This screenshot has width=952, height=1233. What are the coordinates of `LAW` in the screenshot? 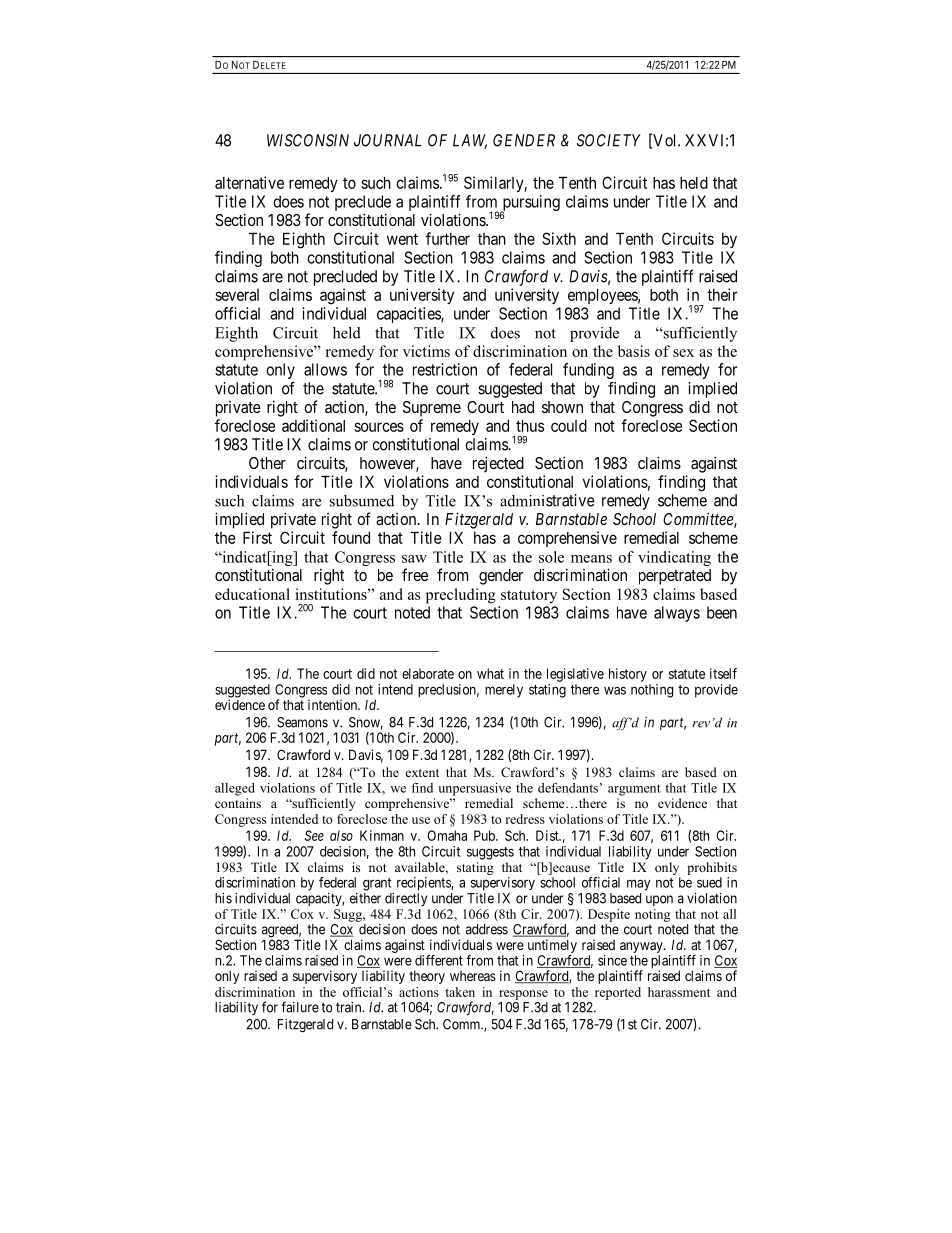 It's located at (470, 141).
